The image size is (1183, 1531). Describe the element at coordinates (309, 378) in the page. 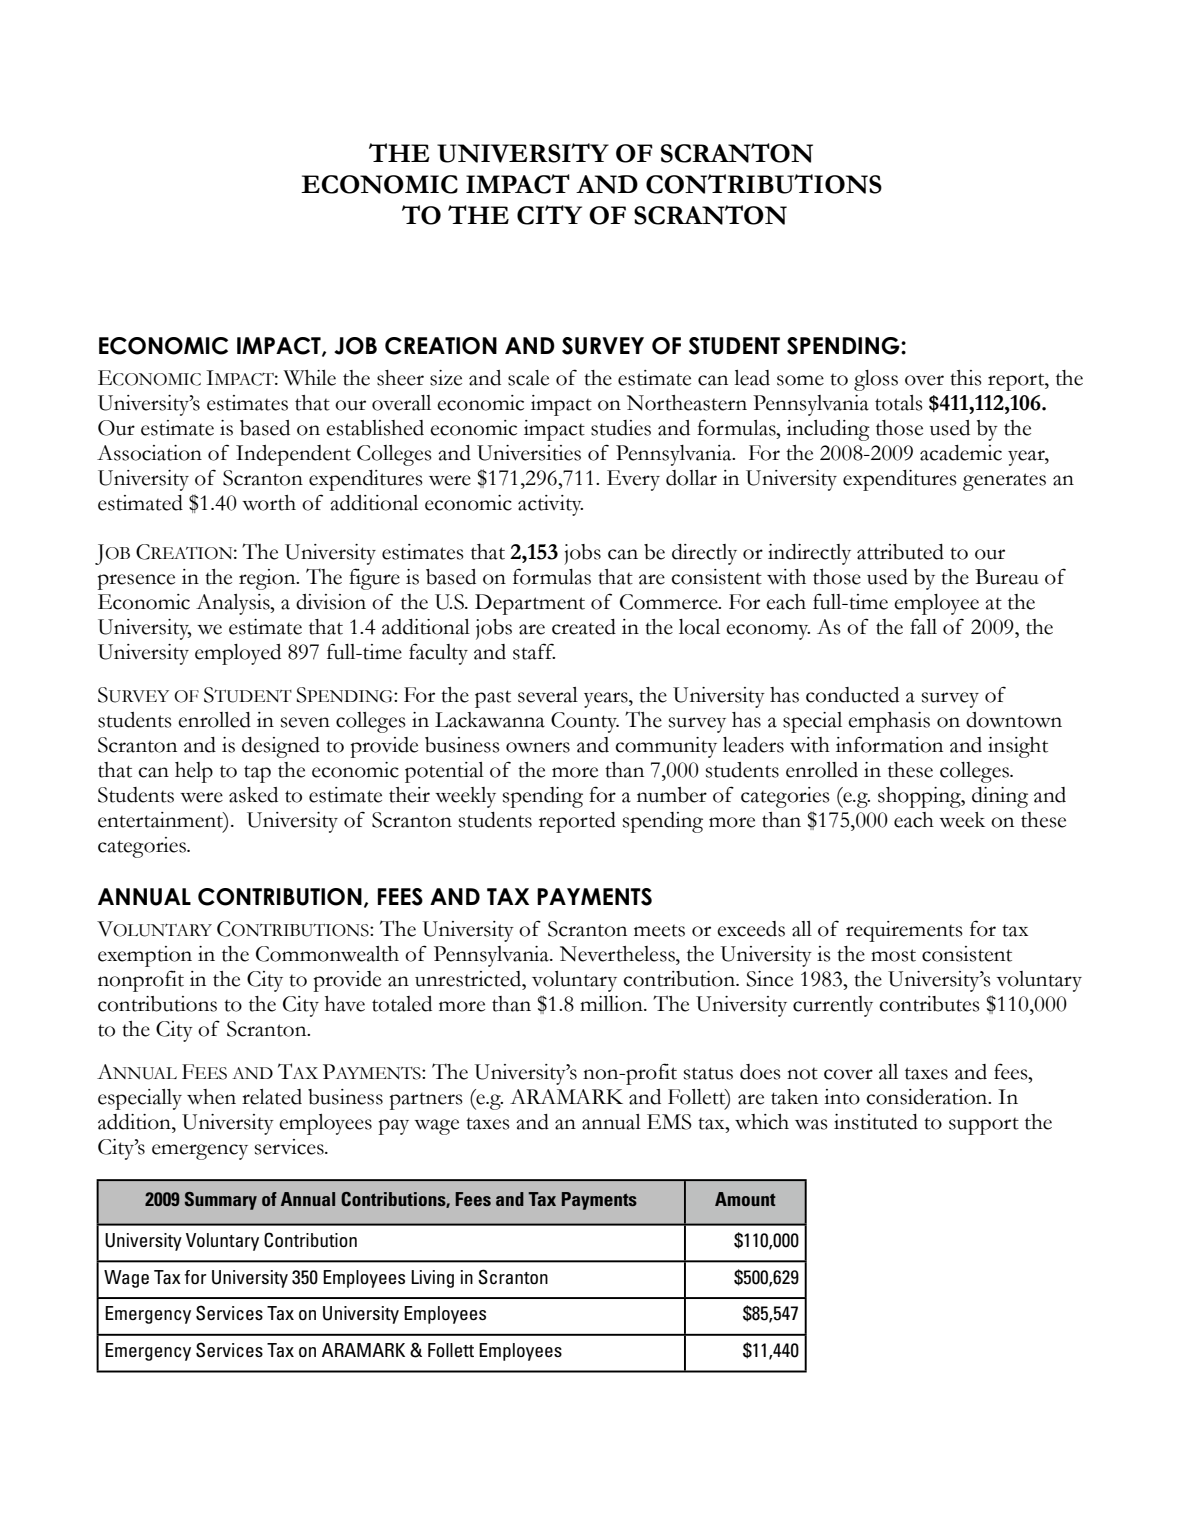

I see `While` at that location.
